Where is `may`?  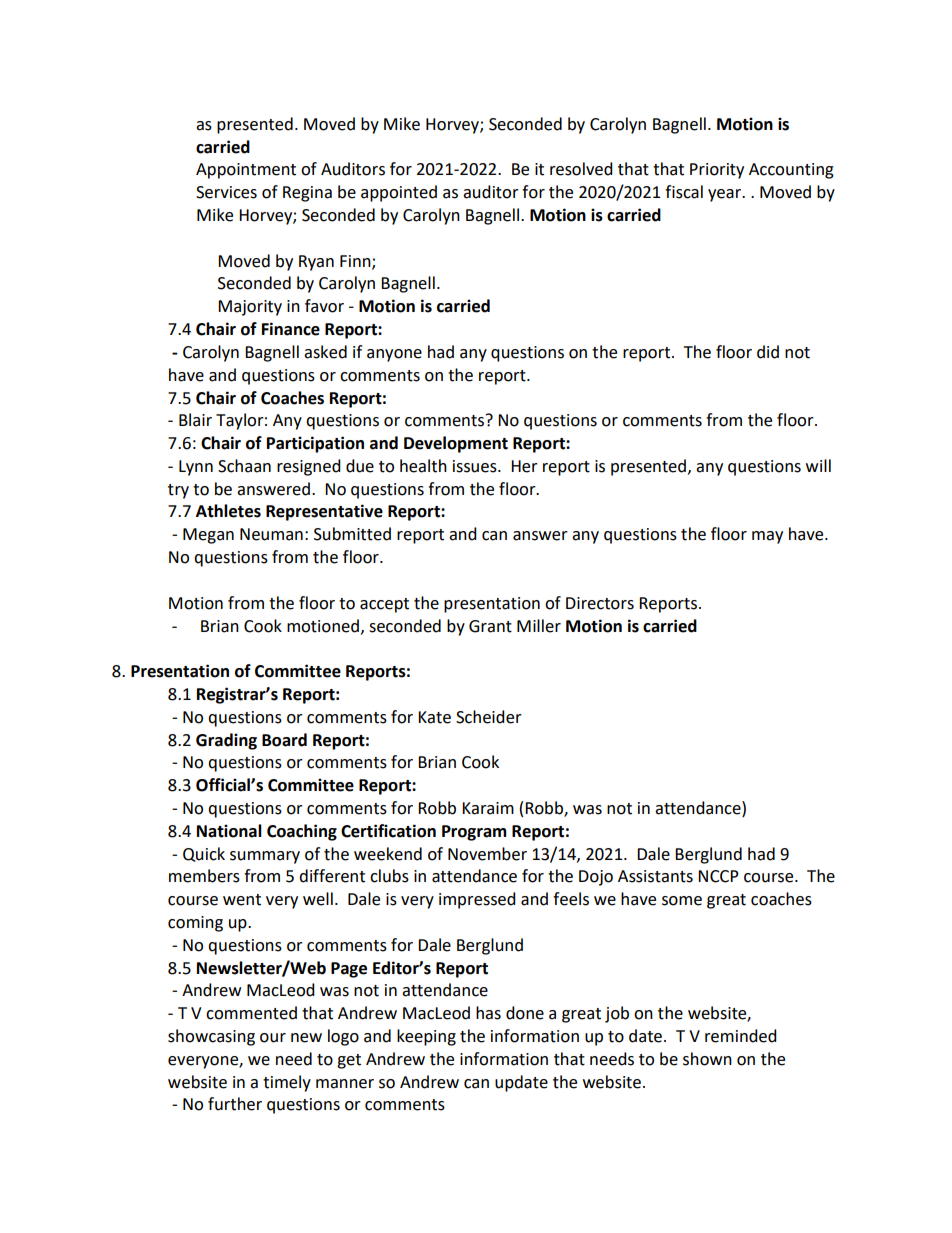 may is located at coordinates (767, 537).
